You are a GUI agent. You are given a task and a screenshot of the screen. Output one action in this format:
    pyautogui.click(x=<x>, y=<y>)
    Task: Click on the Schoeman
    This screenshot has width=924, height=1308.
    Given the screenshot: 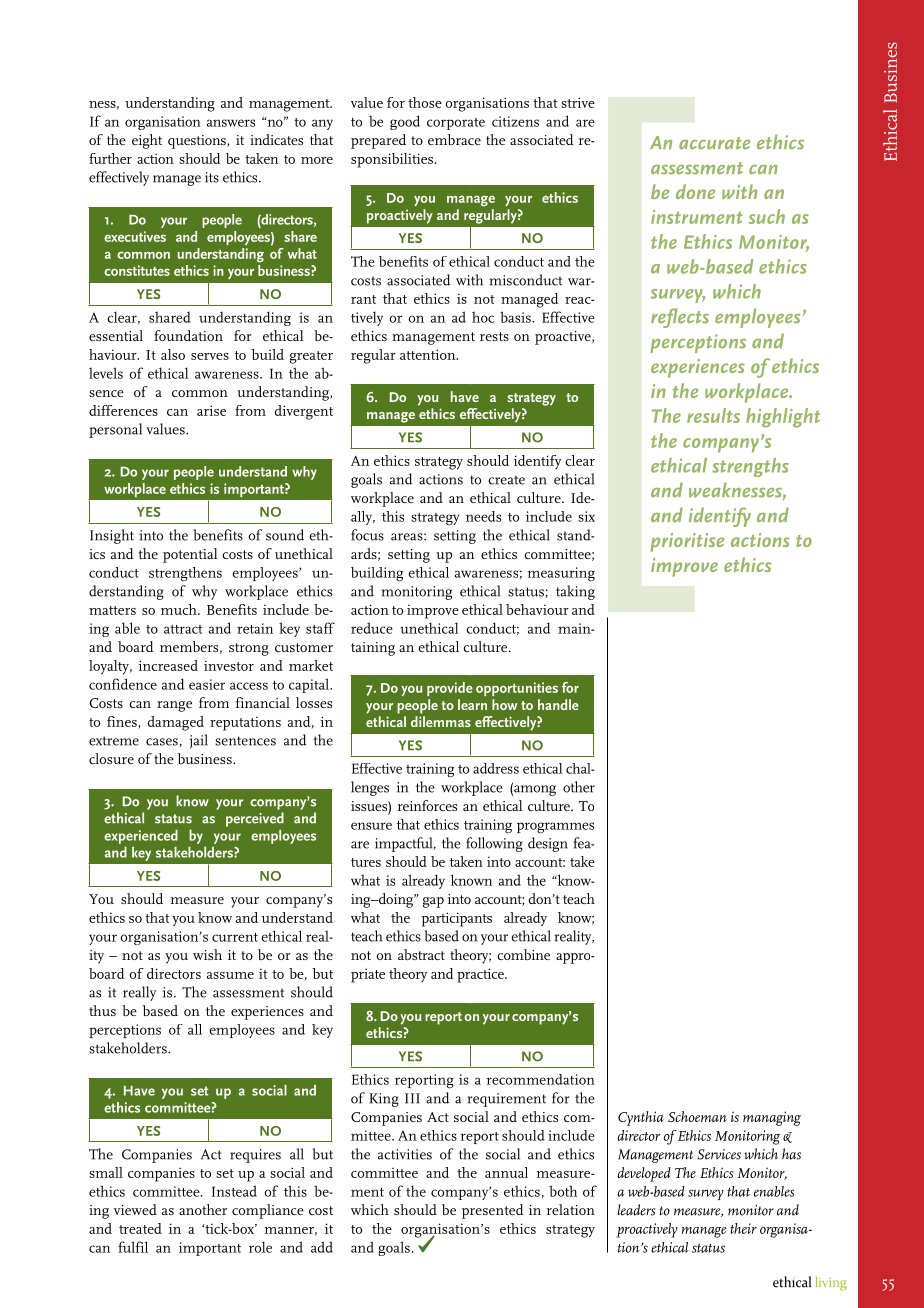 What is the action you would take?
    pyautogui.click(x=697, y=1116)
